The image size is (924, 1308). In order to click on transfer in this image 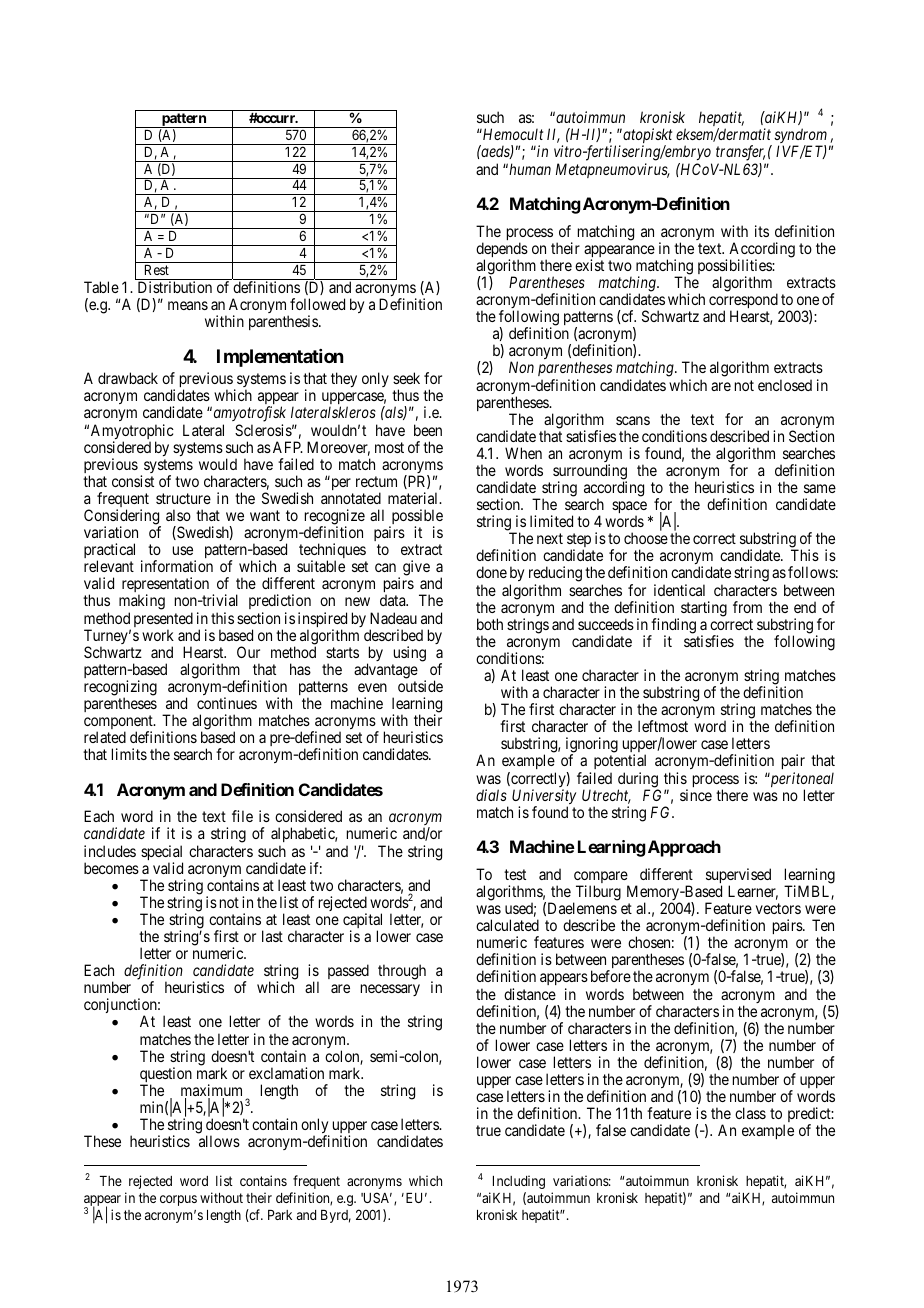, I will do `click(742, 154)`.
